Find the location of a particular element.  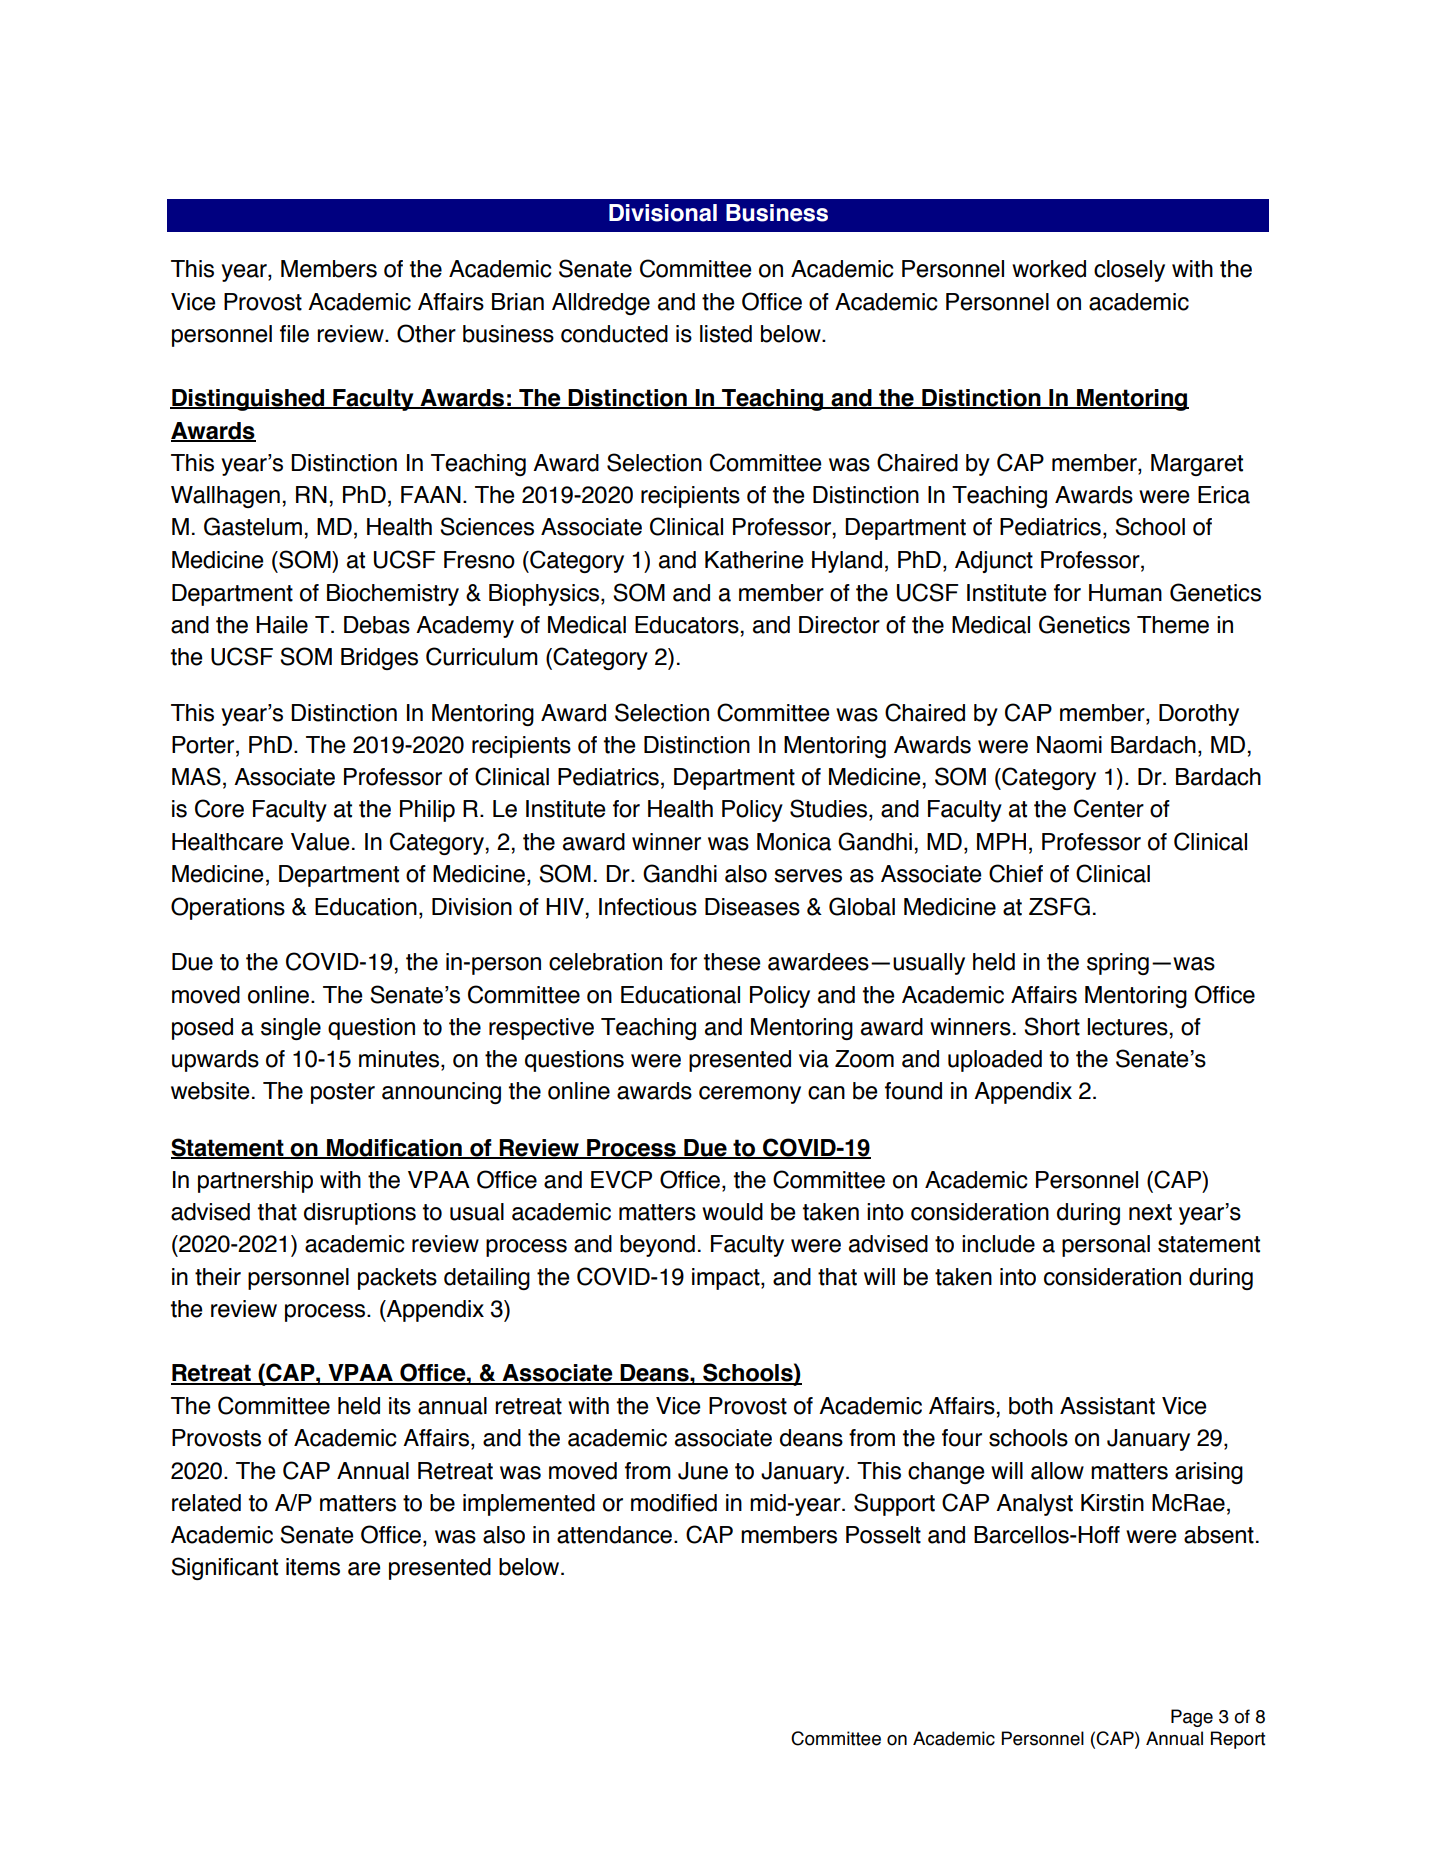

its is located at coordinates (400, 1406).
